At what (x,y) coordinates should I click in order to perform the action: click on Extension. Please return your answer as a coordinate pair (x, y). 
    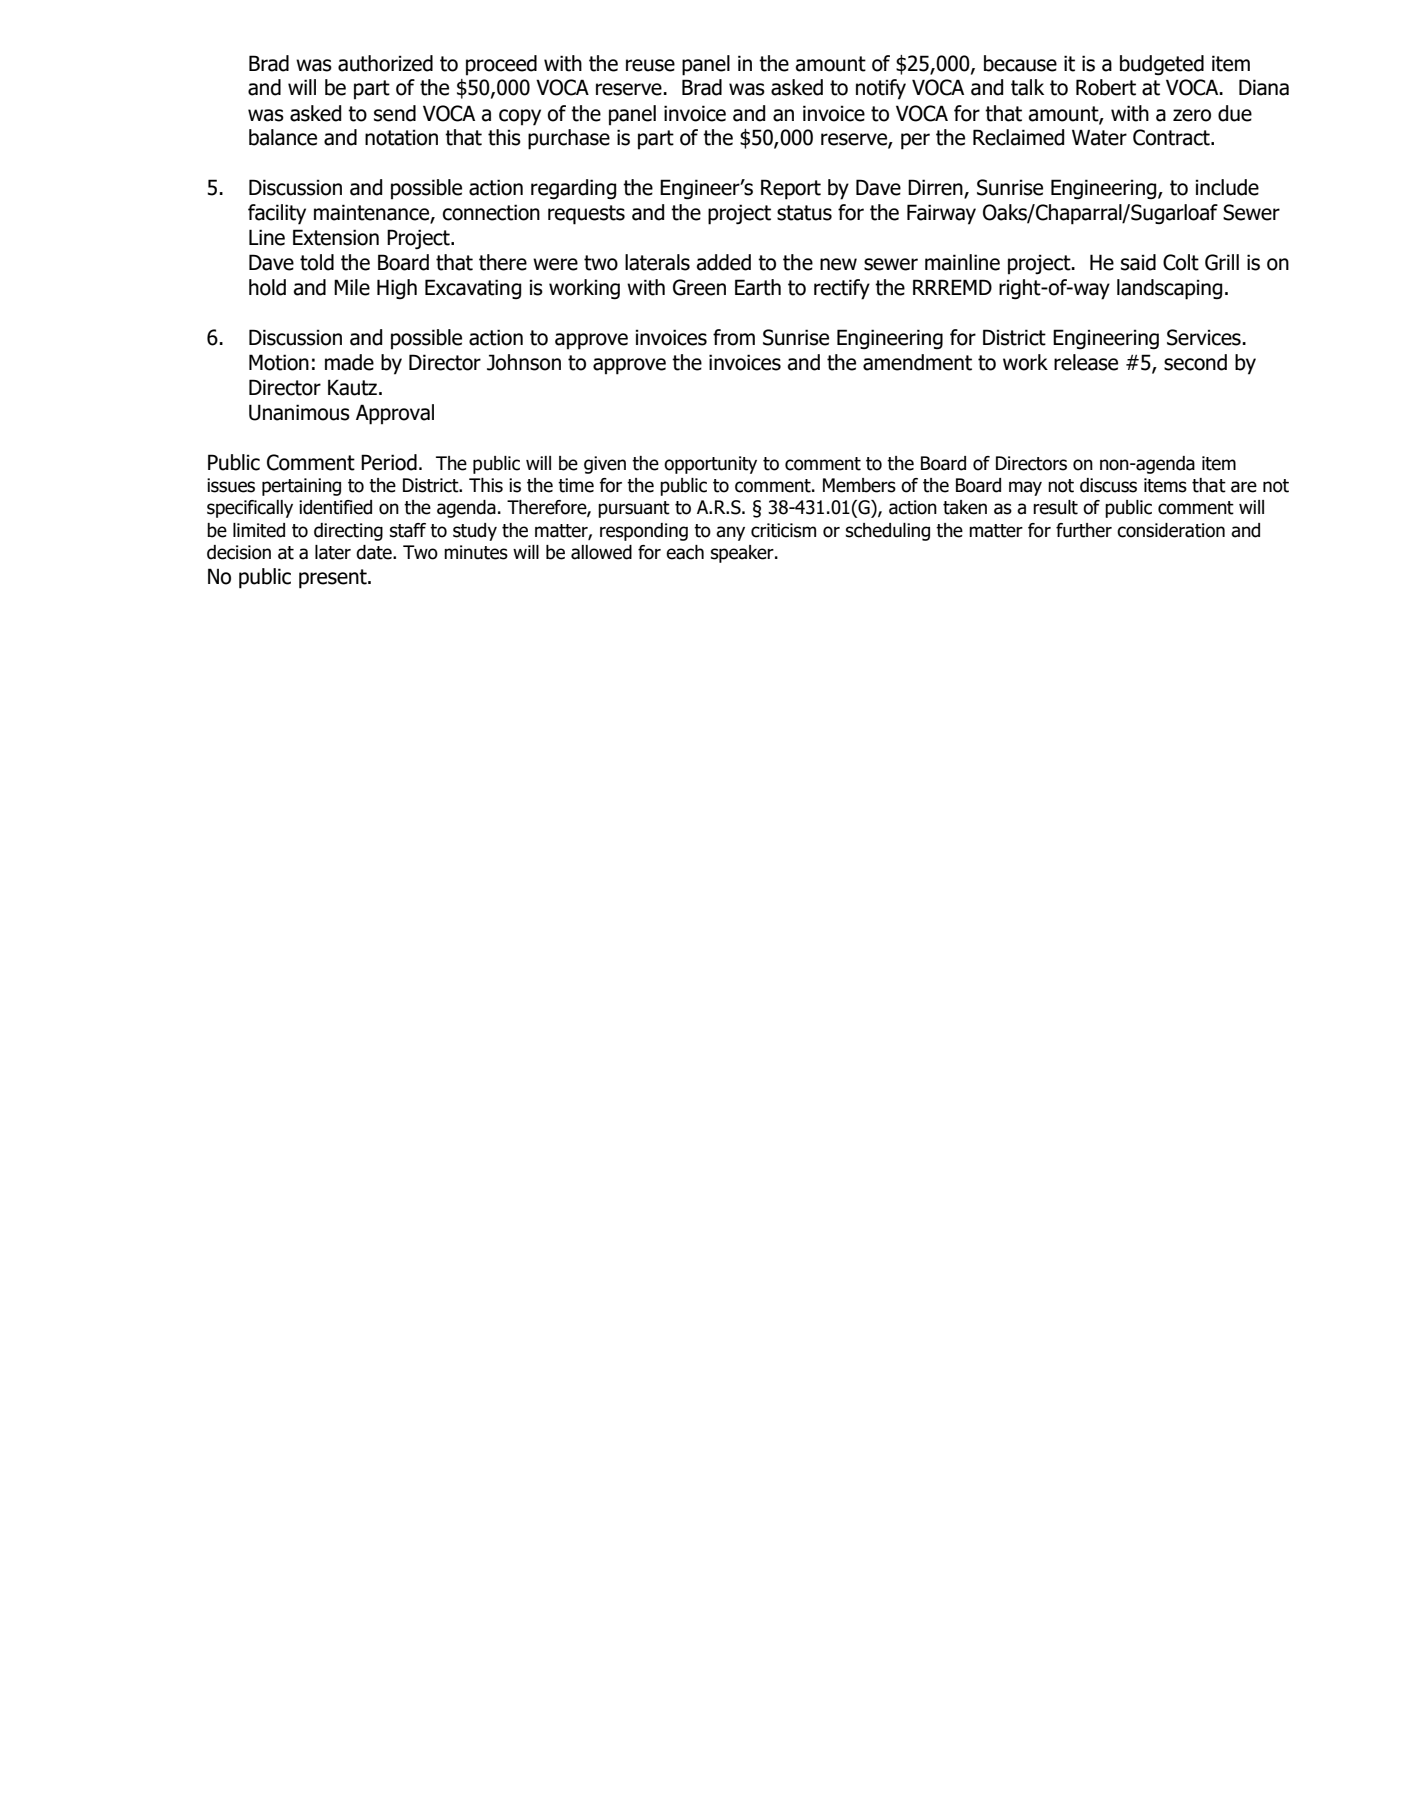
    Looking at the image, I should click on (336, 237).
